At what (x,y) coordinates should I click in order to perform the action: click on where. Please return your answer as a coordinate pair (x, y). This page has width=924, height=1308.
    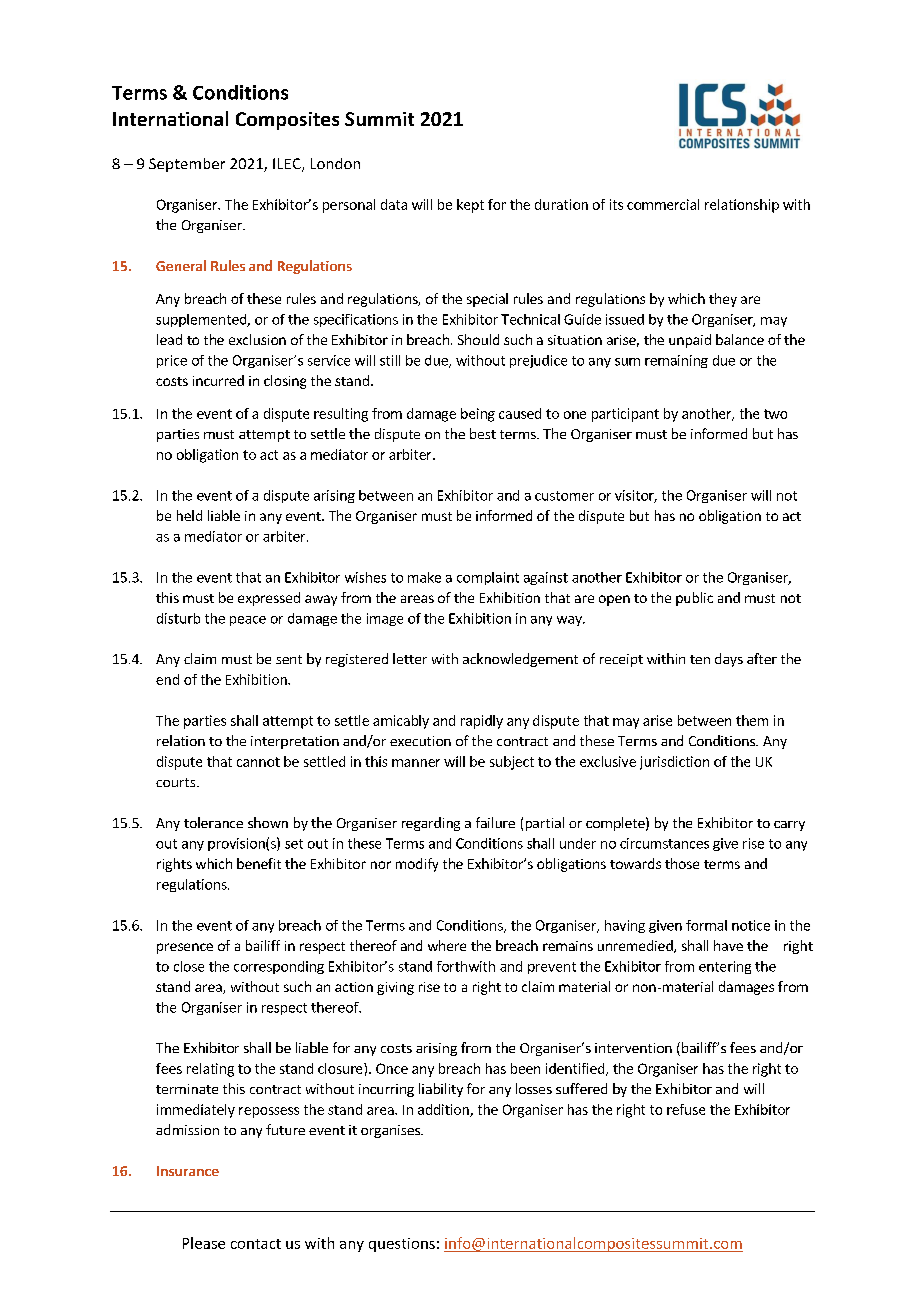
    Looking at the image, I should click on (447, 945).
